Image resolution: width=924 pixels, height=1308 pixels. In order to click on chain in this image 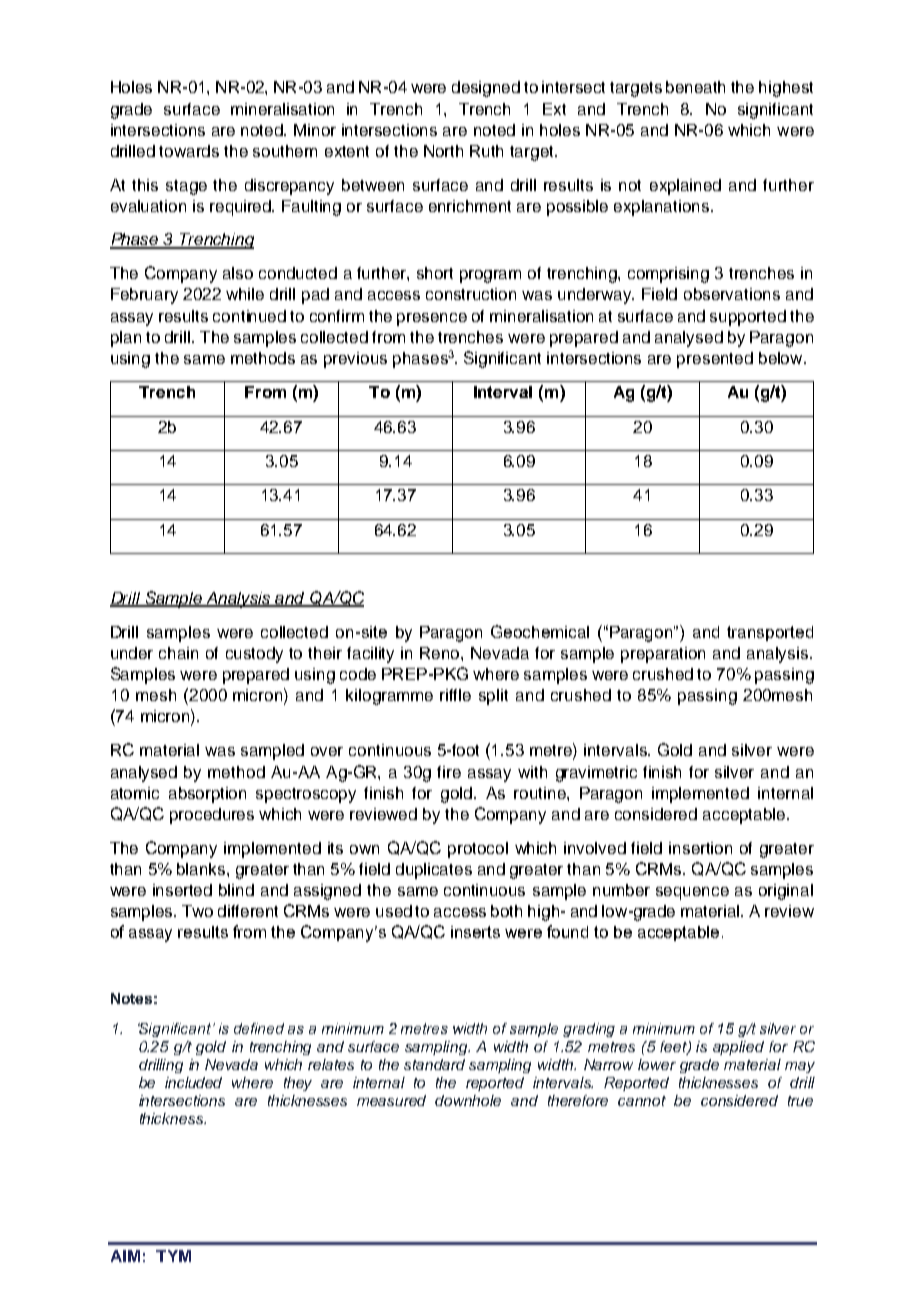, I will do `click(178, 653)`.
